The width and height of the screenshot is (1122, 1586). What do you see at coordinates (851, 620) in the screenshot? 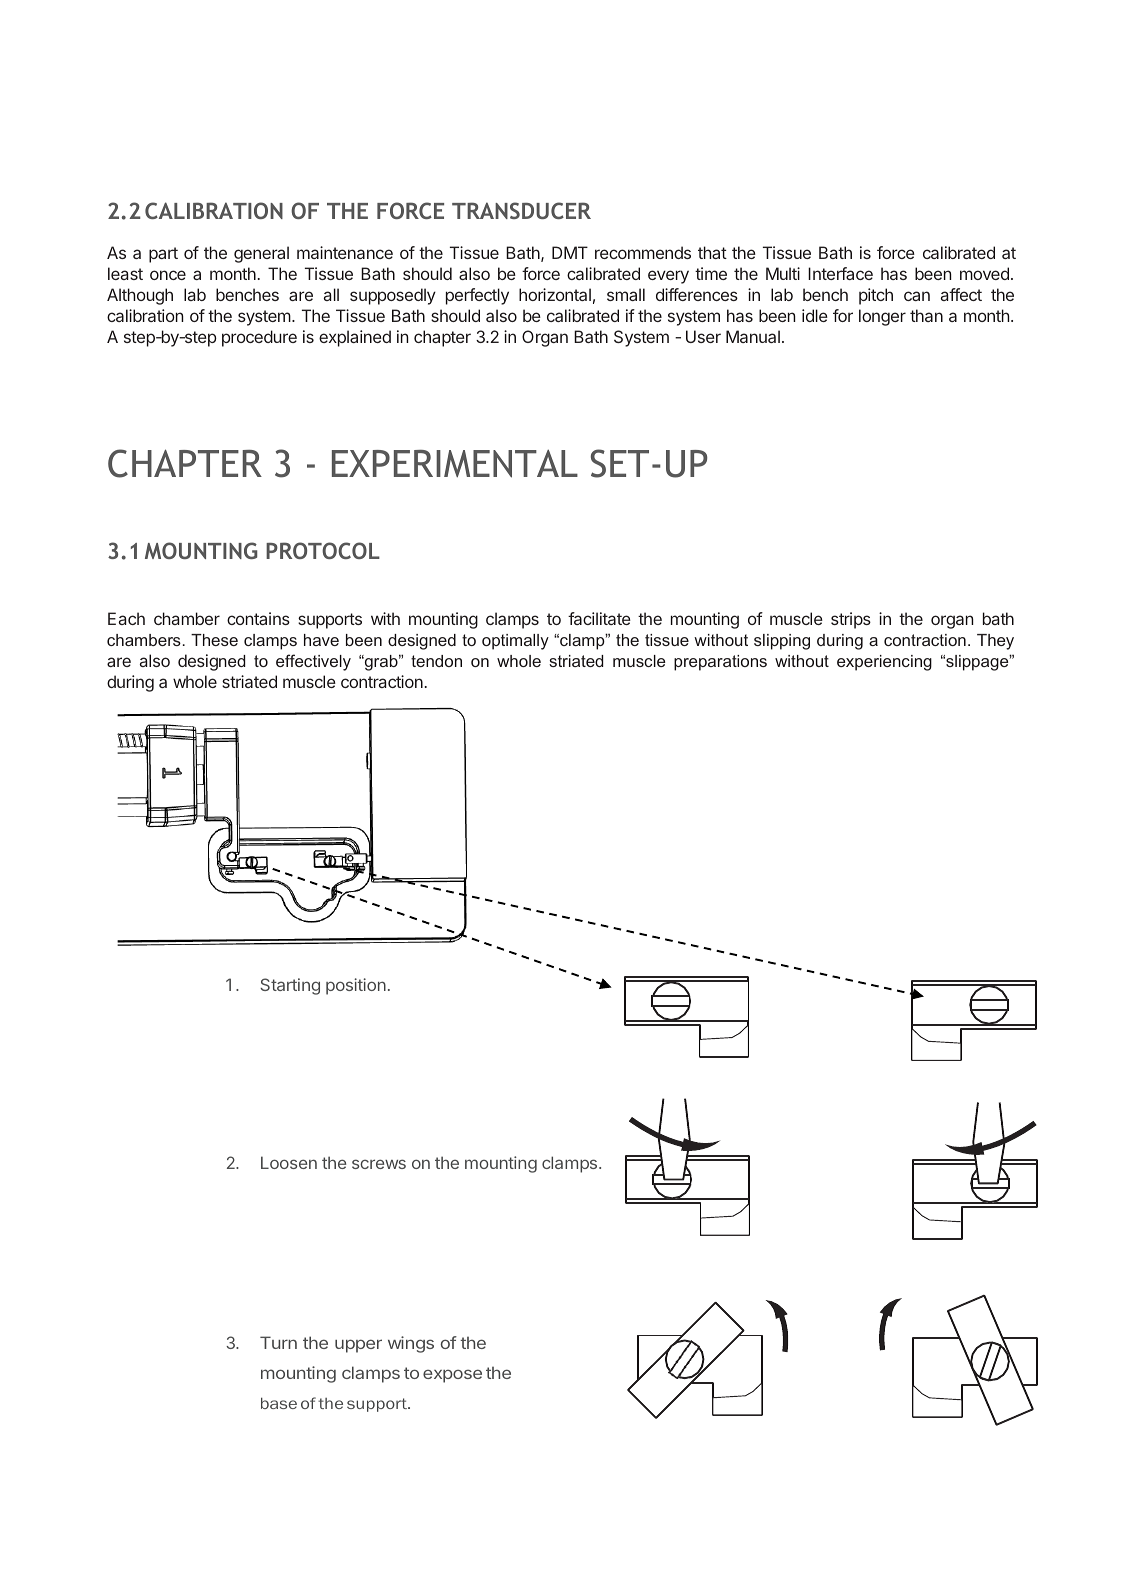
I see `strips` at bounding box center [851, 620].
